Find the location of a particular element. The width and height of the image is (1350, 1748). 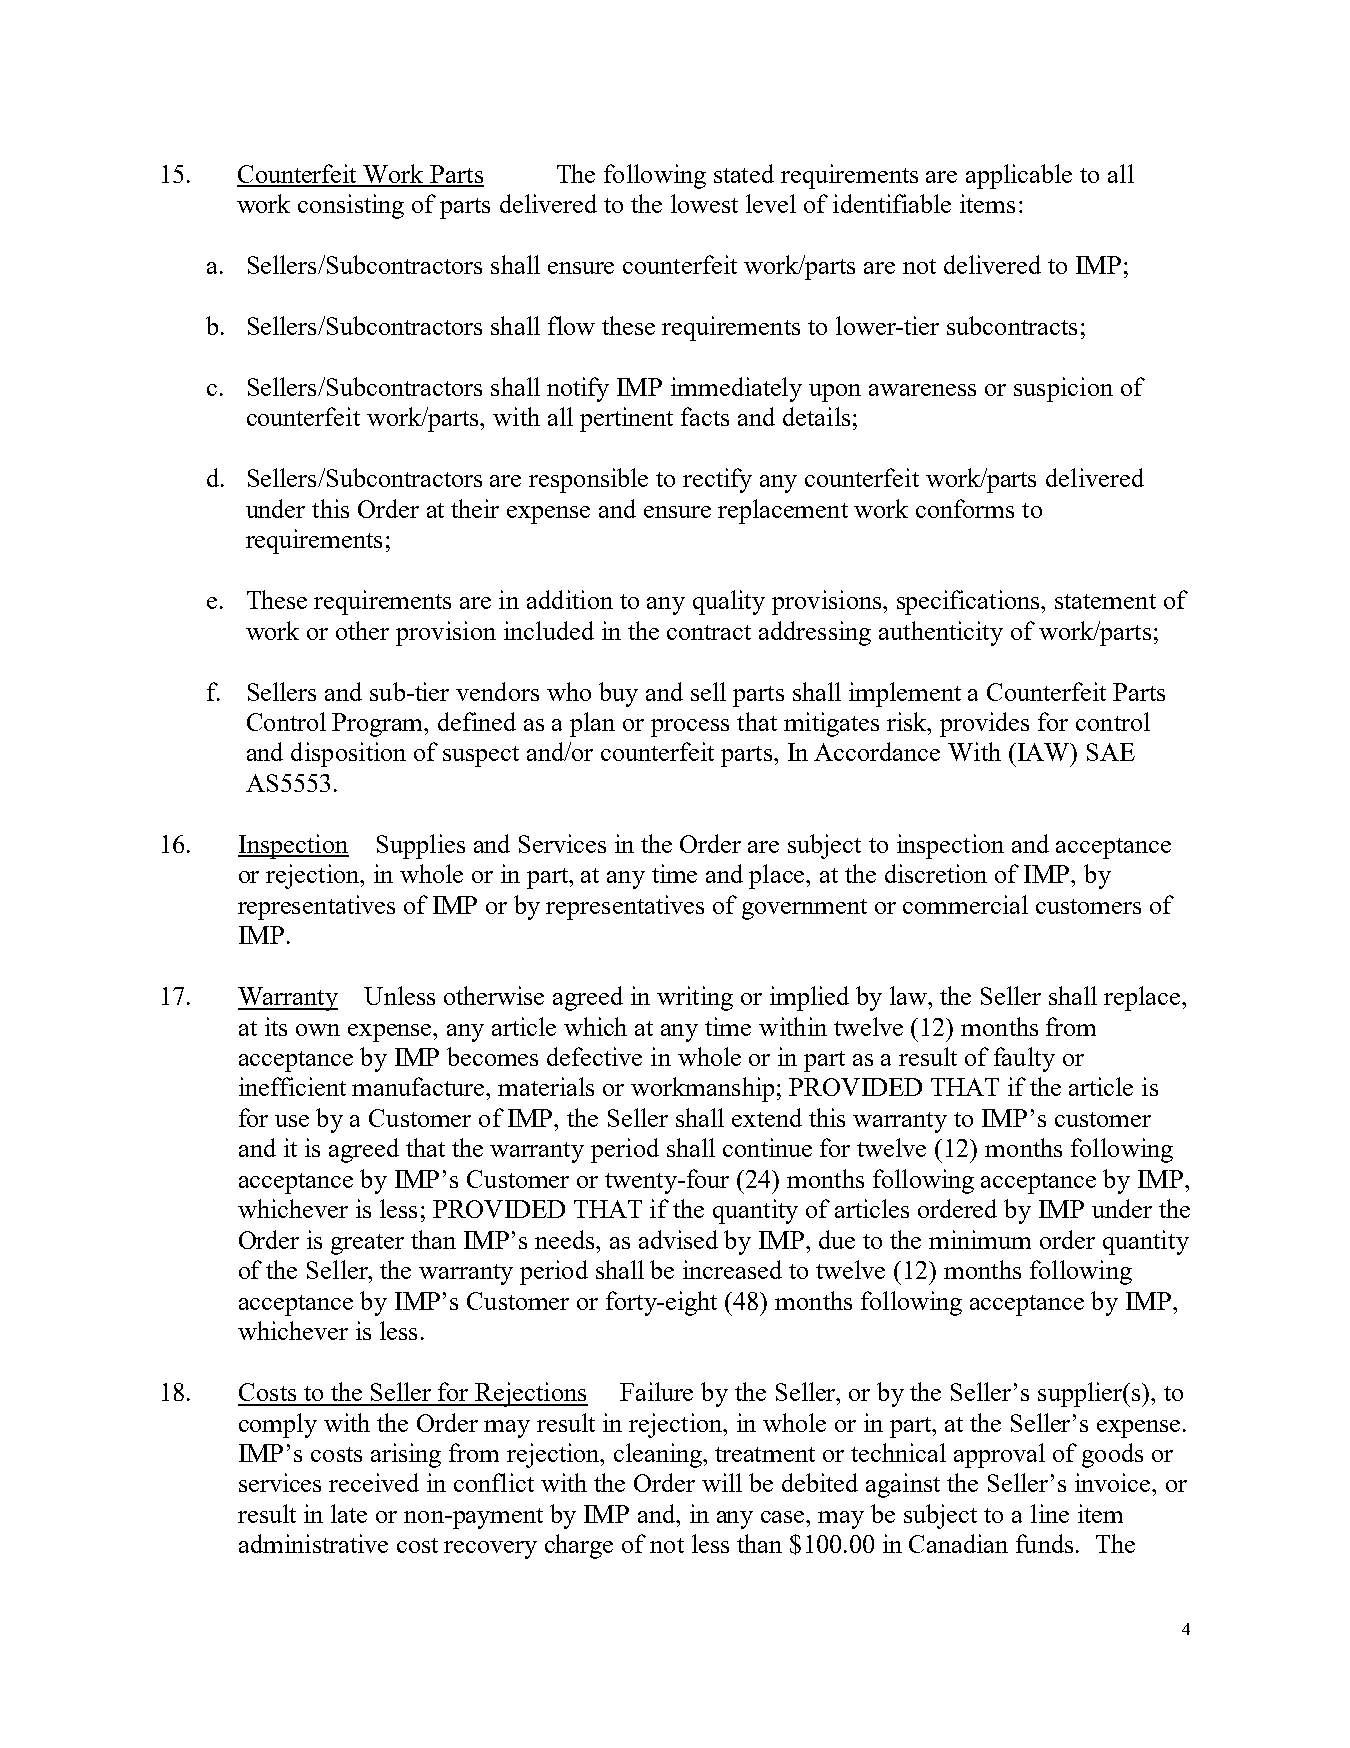

late is located at coordinates (349, 1513).
